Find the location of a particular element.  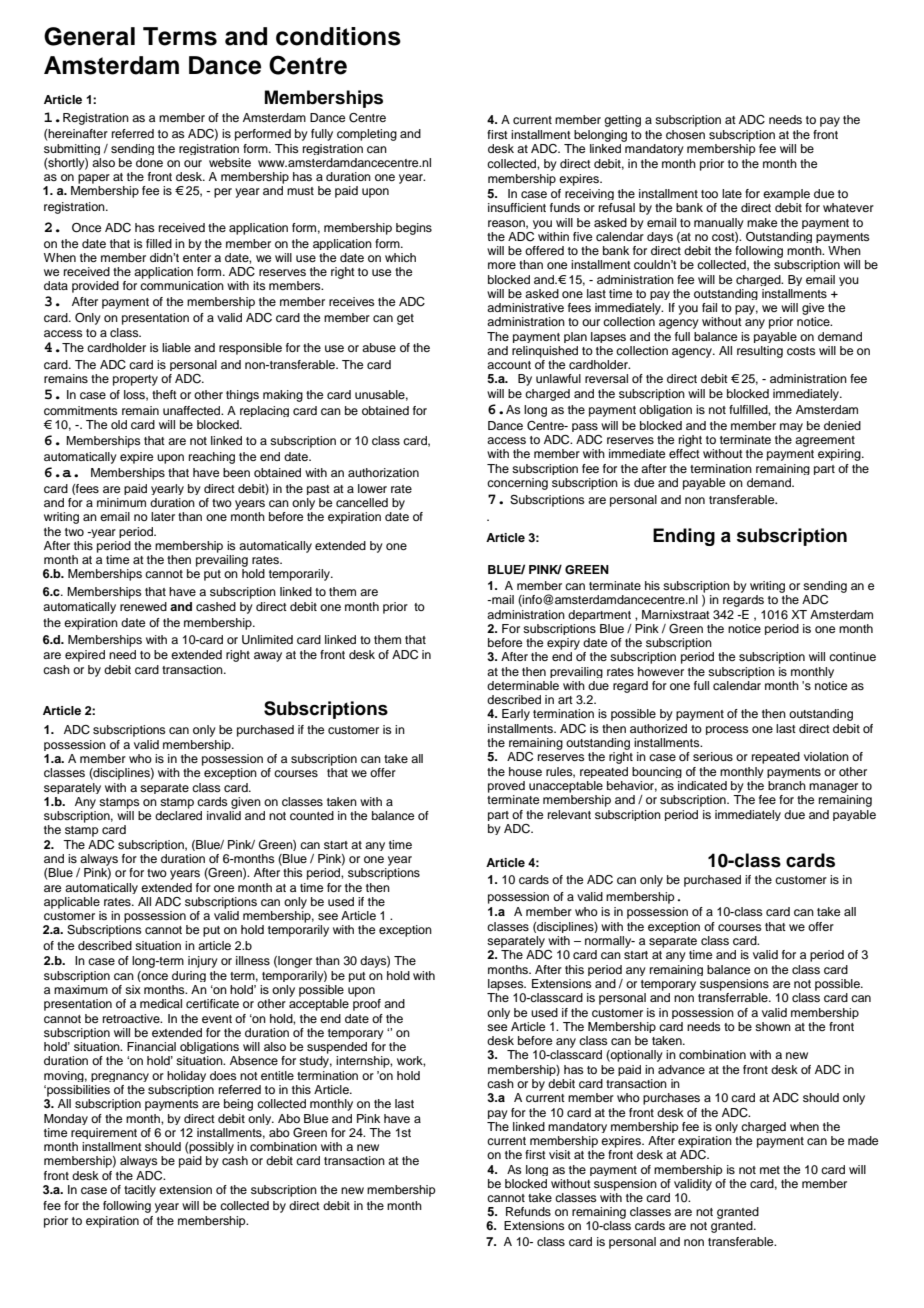

tacitly is located at coordinates (140, 1191).
